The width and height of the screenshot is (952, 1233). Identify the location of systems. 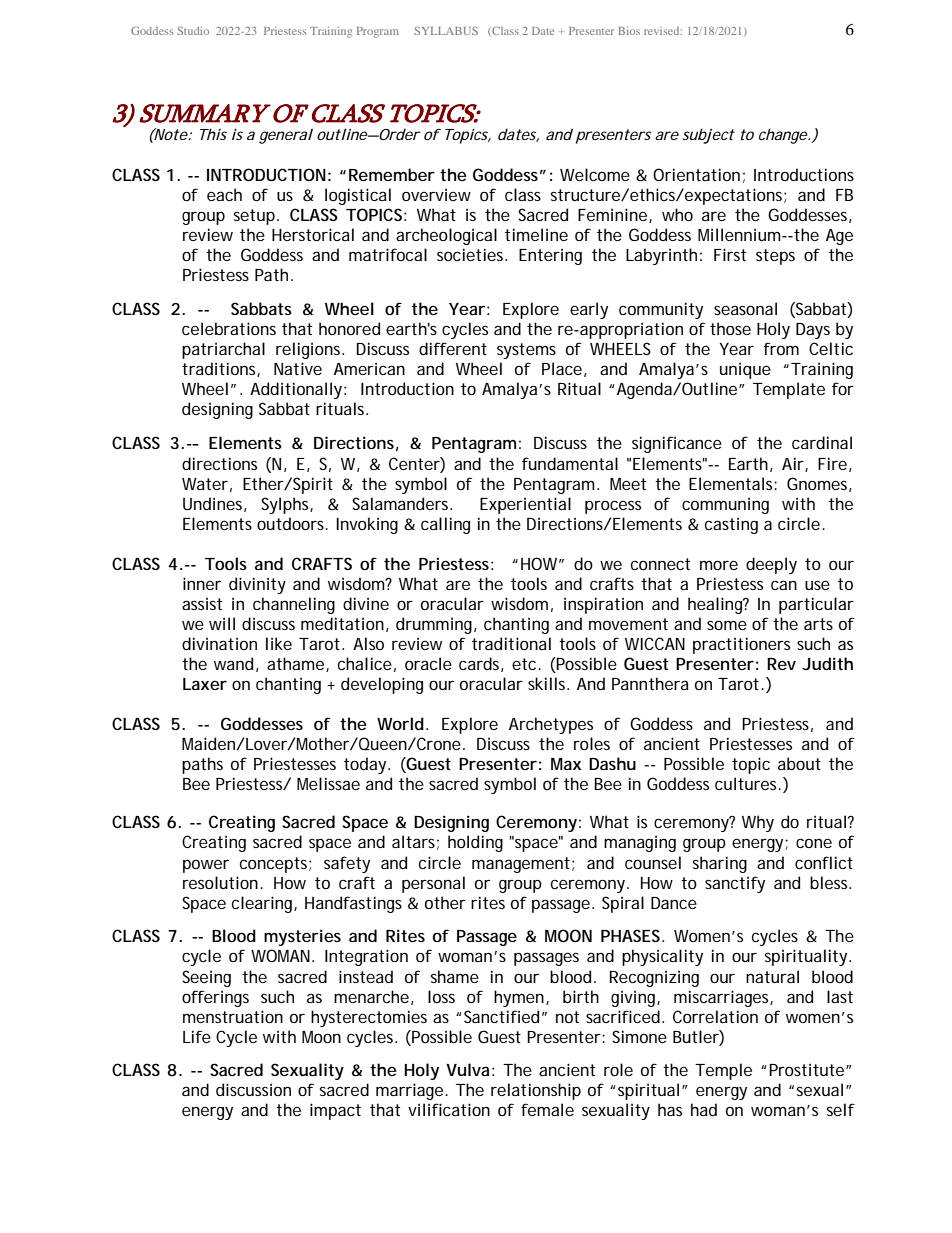
(526, 351).
